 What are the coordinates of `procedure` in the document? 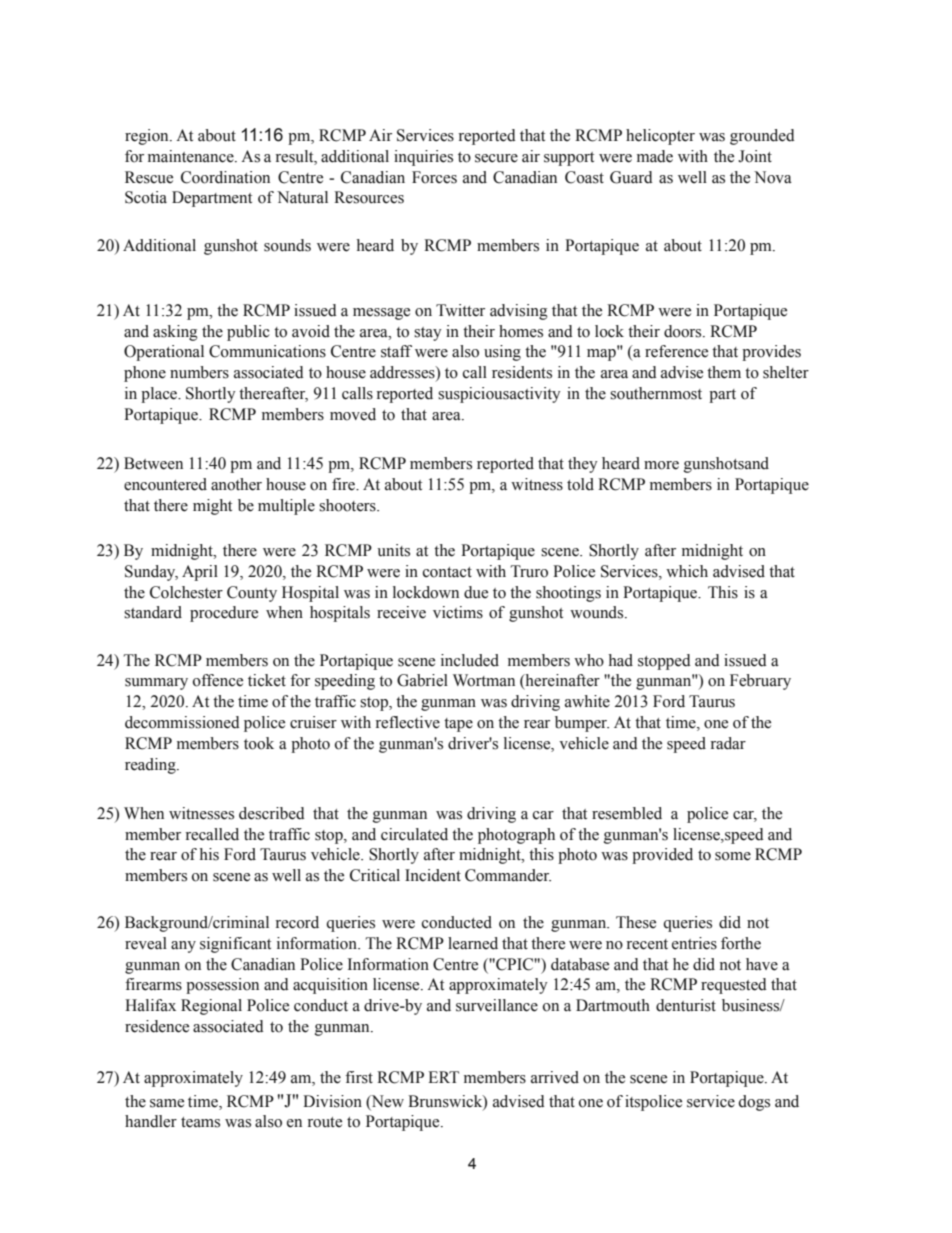 It's located at (224, 614).
